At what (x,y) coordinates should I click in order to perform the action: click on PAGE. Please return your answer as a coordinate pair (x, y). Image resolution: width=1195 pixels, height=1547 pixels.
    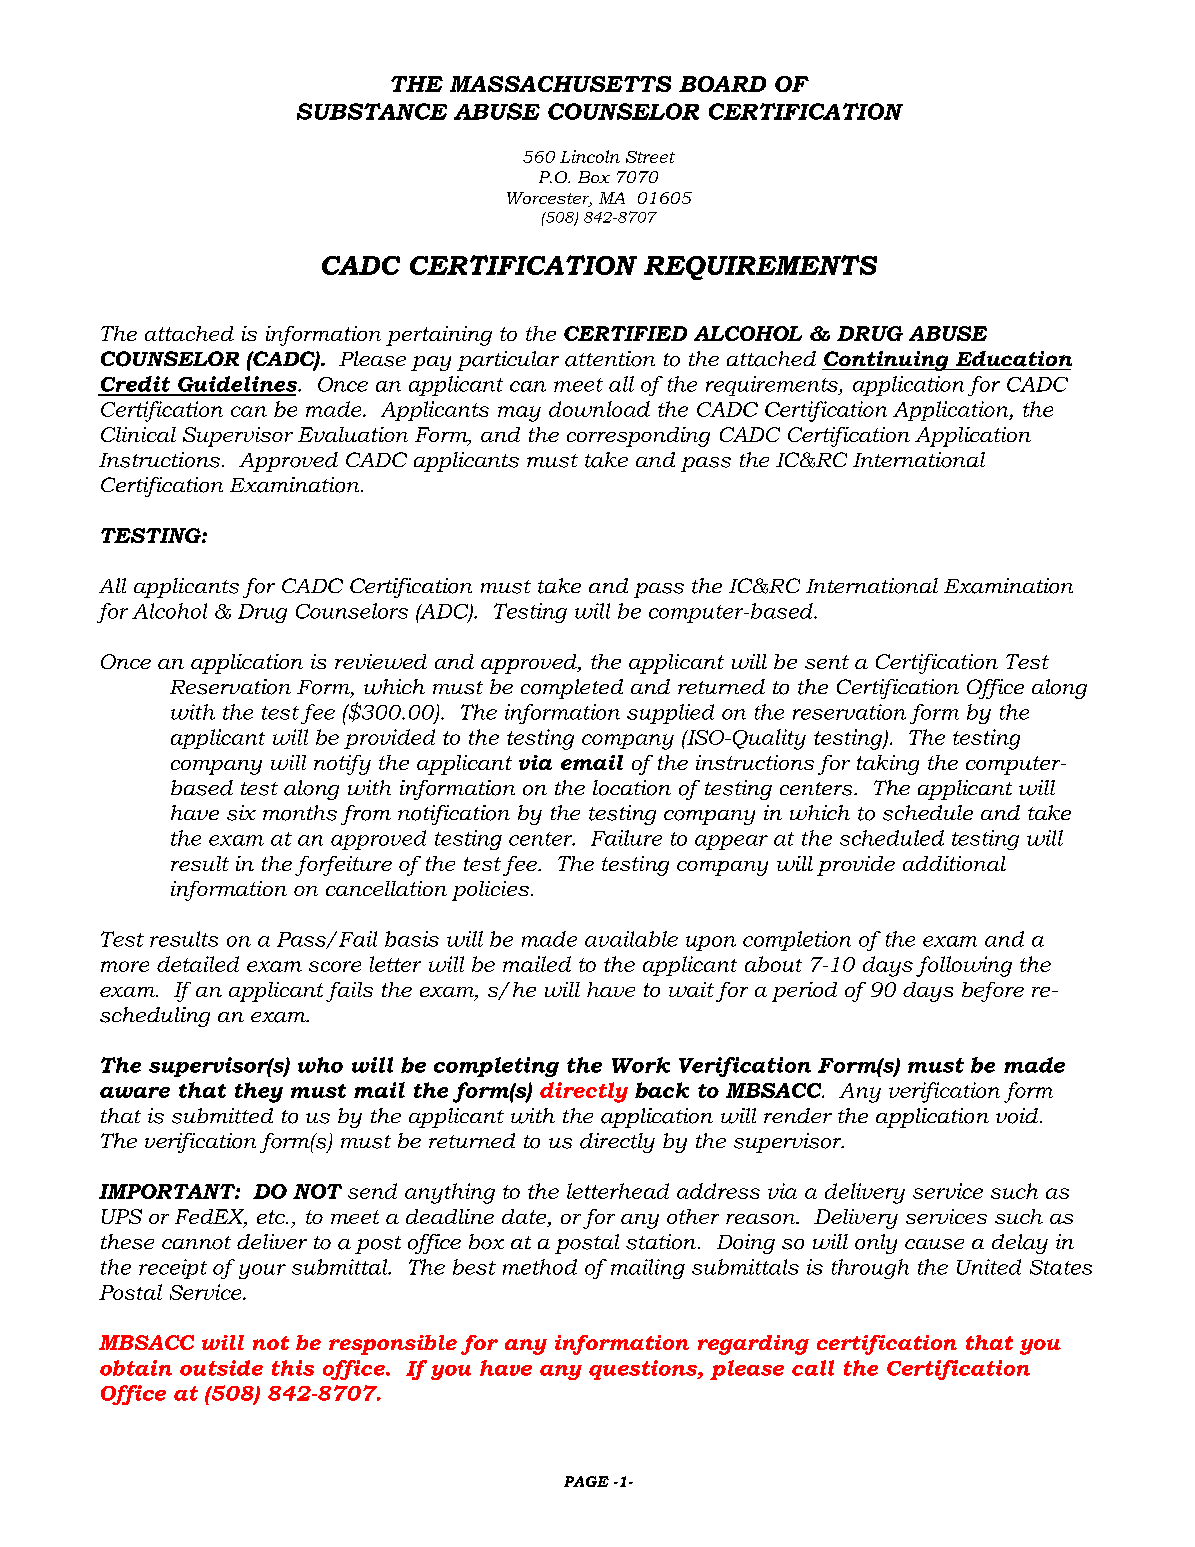
    Looking at the image, I should click on (586, 1481).
